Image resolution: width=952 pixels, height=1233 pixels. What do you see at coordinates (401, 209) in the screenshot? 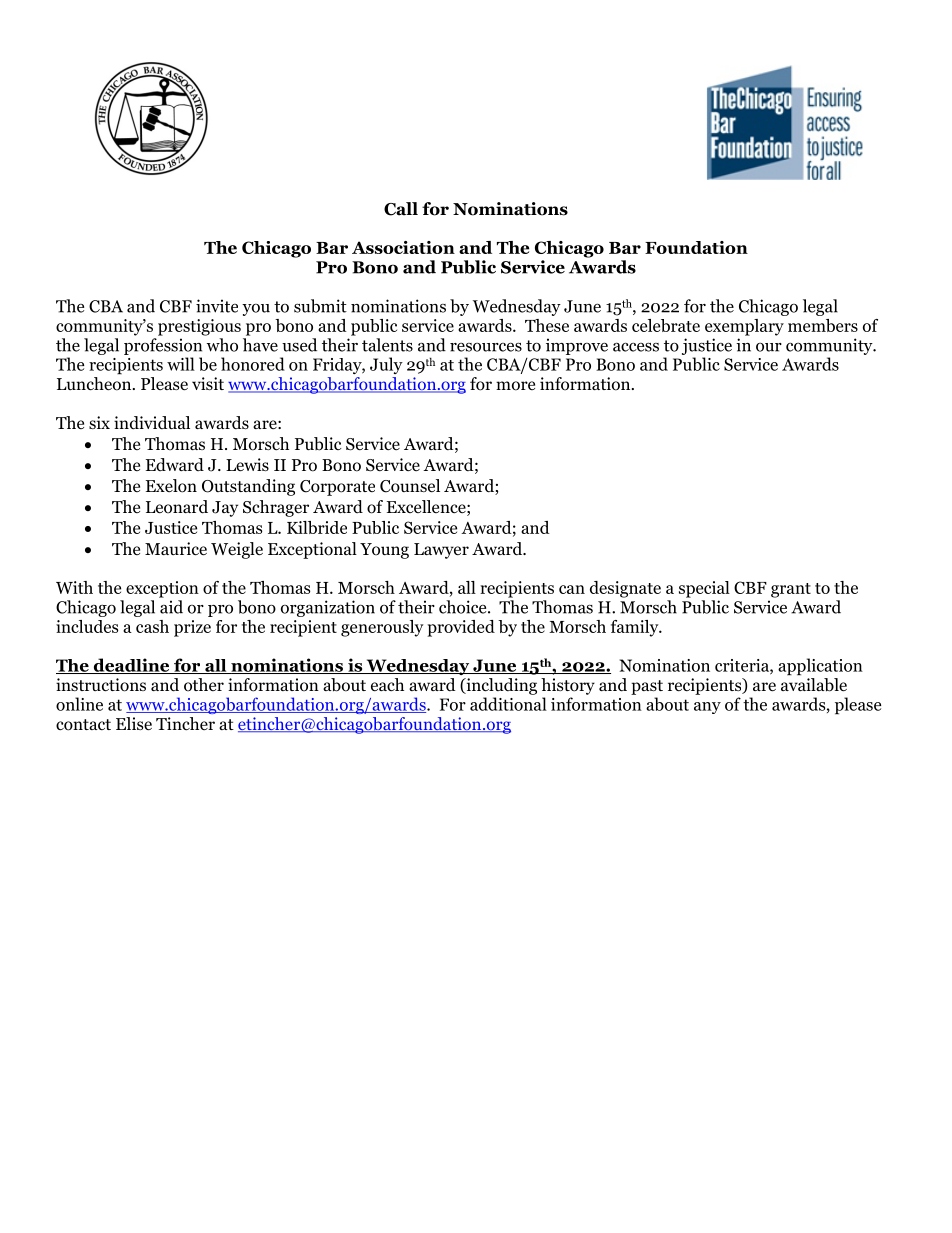
I see `Call` at bounding box center [401, 209].
